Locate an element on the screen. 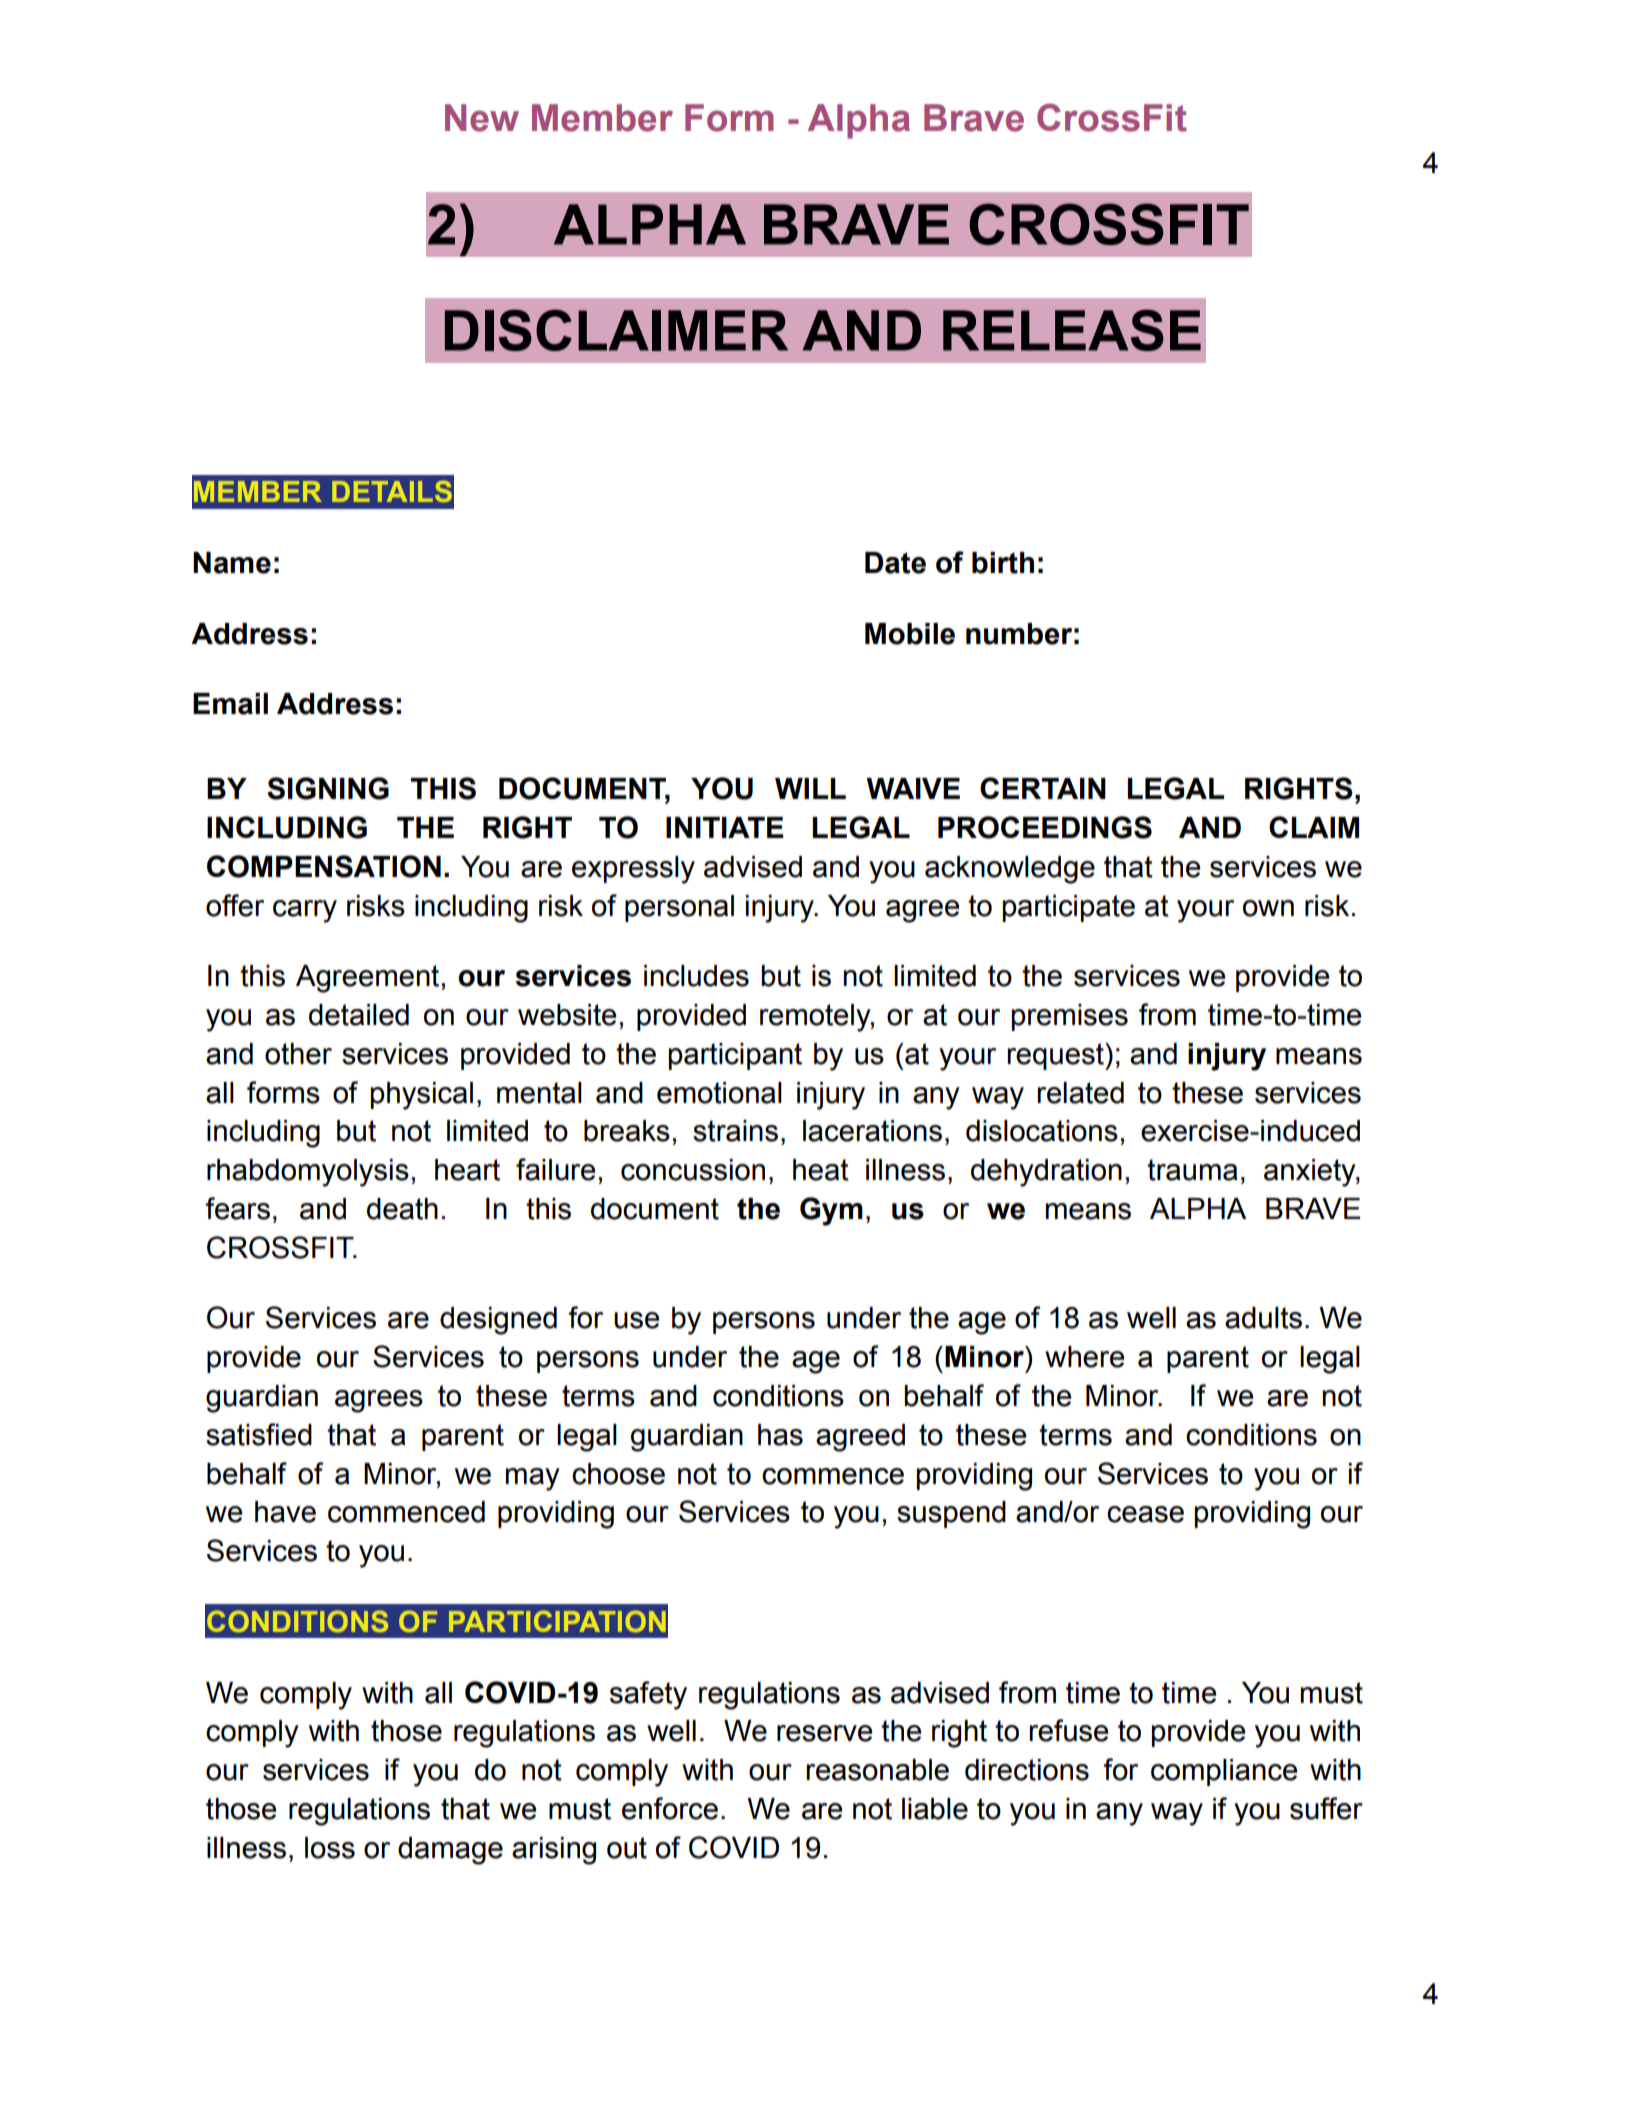 The width and height of the screenshot is (1631, 2111). reserve is located at coordinates (825, 1733).
